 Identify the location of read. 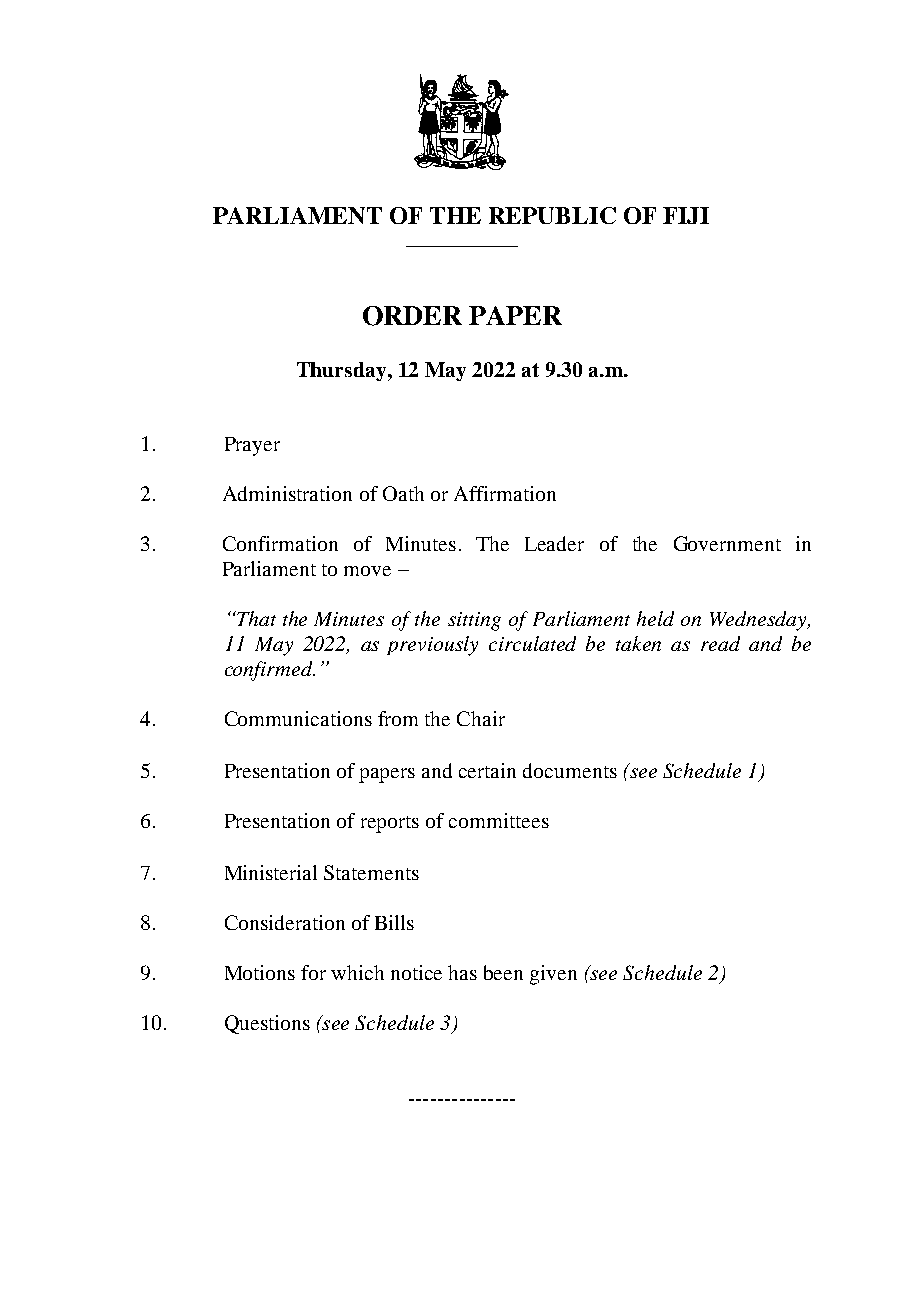
(720, 643).
